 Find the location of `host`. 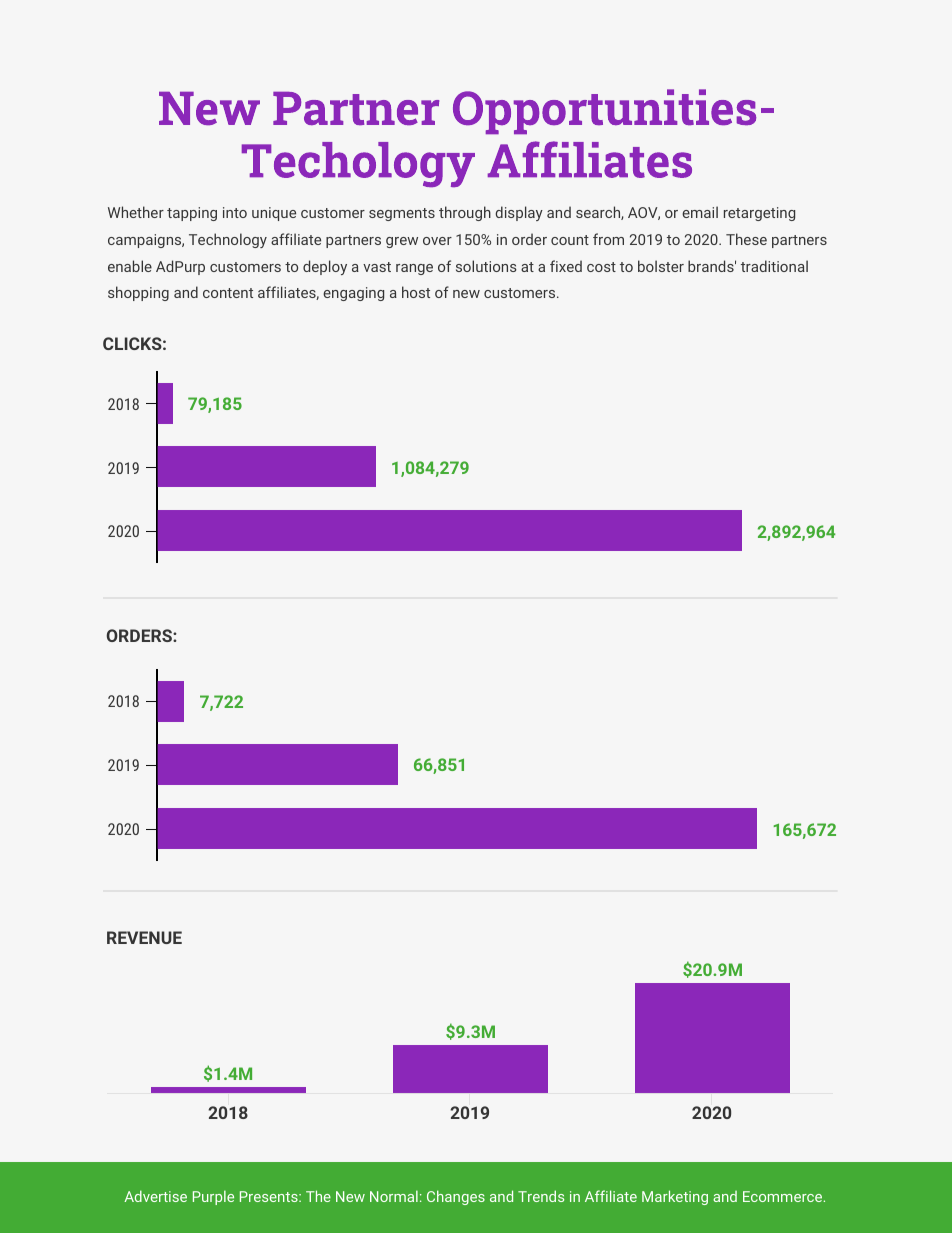

host is located at coordinates (416, 292).
